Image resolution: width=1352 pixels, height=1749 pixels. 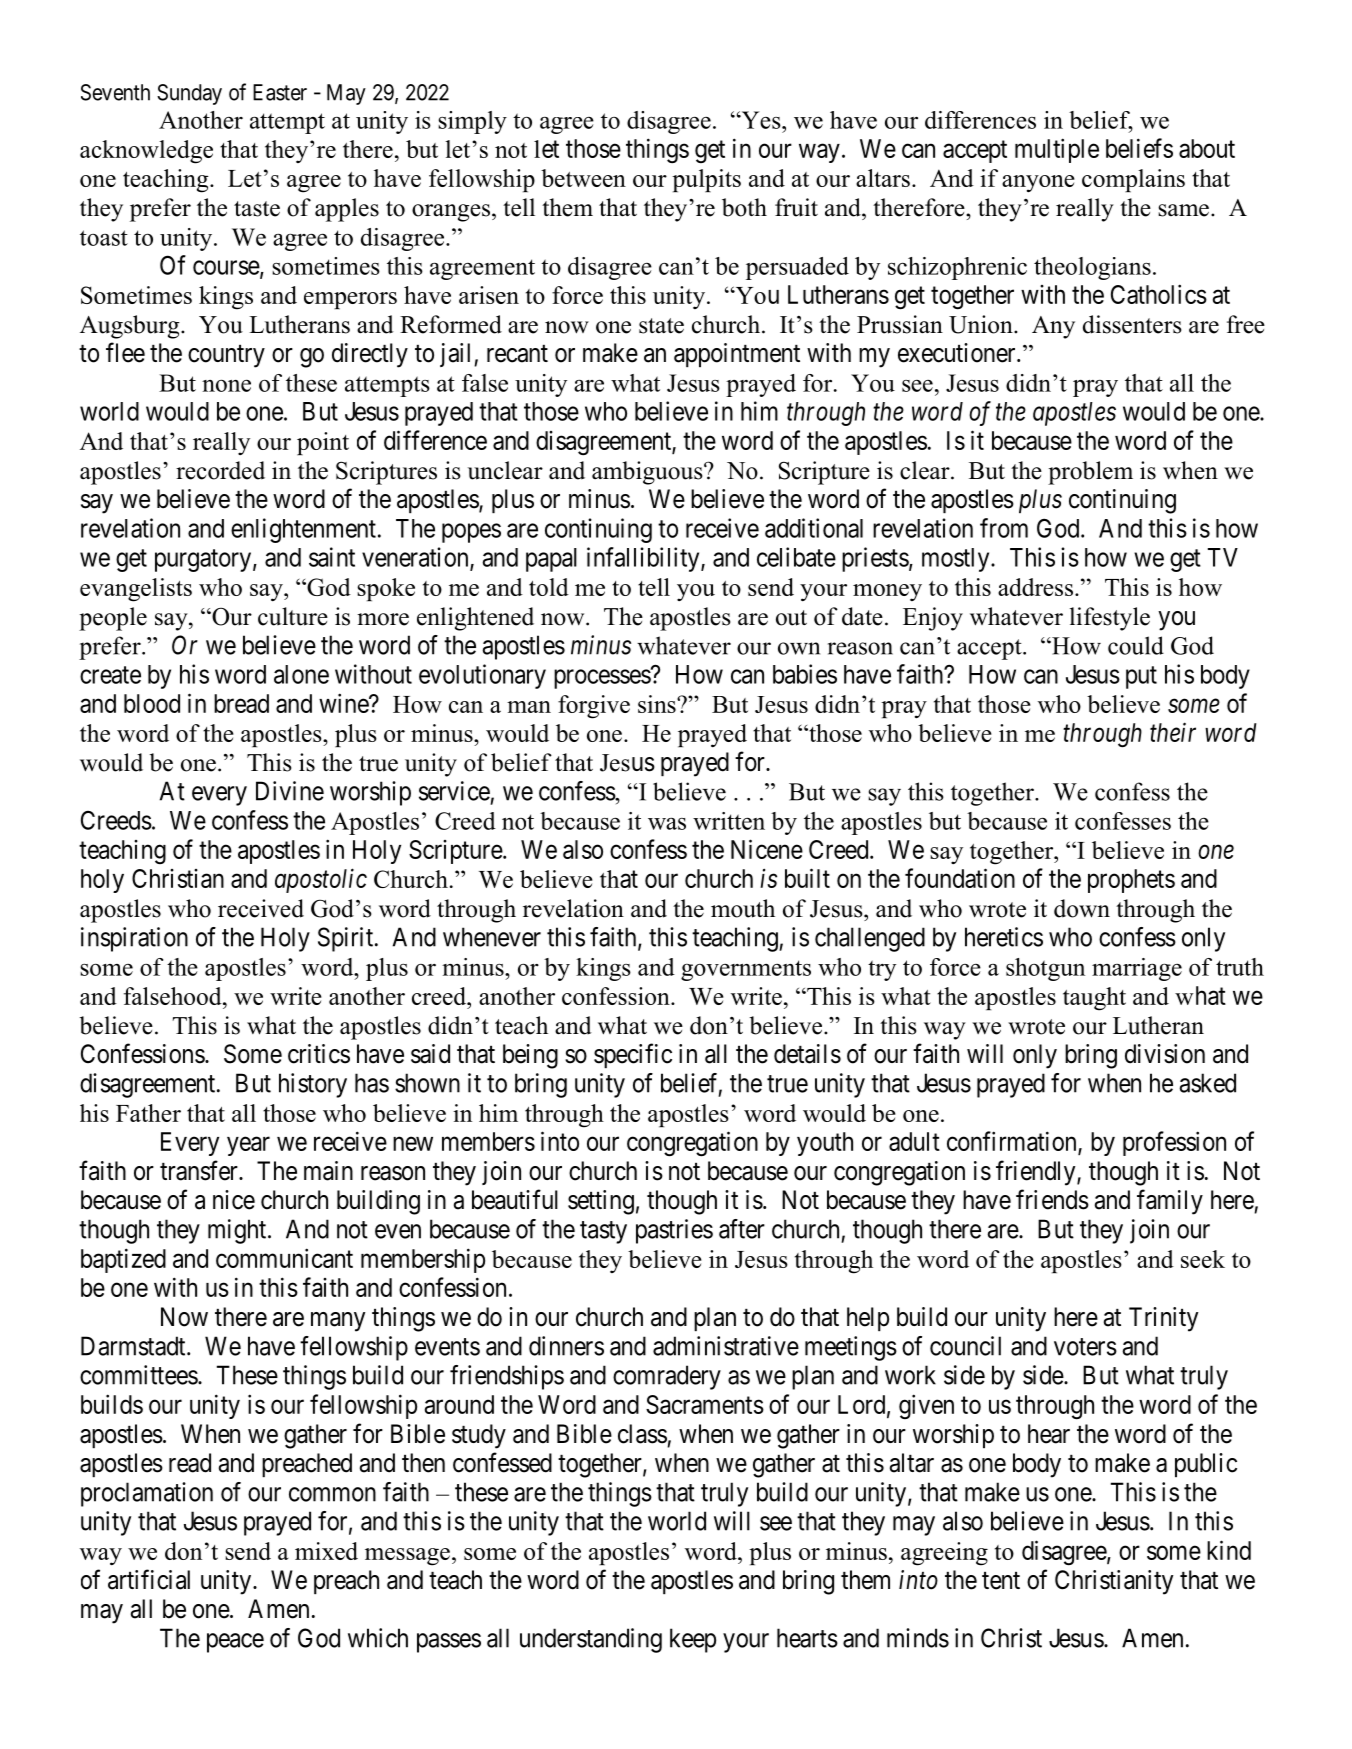 I want to click on down, so click(x=1082, y=908).
